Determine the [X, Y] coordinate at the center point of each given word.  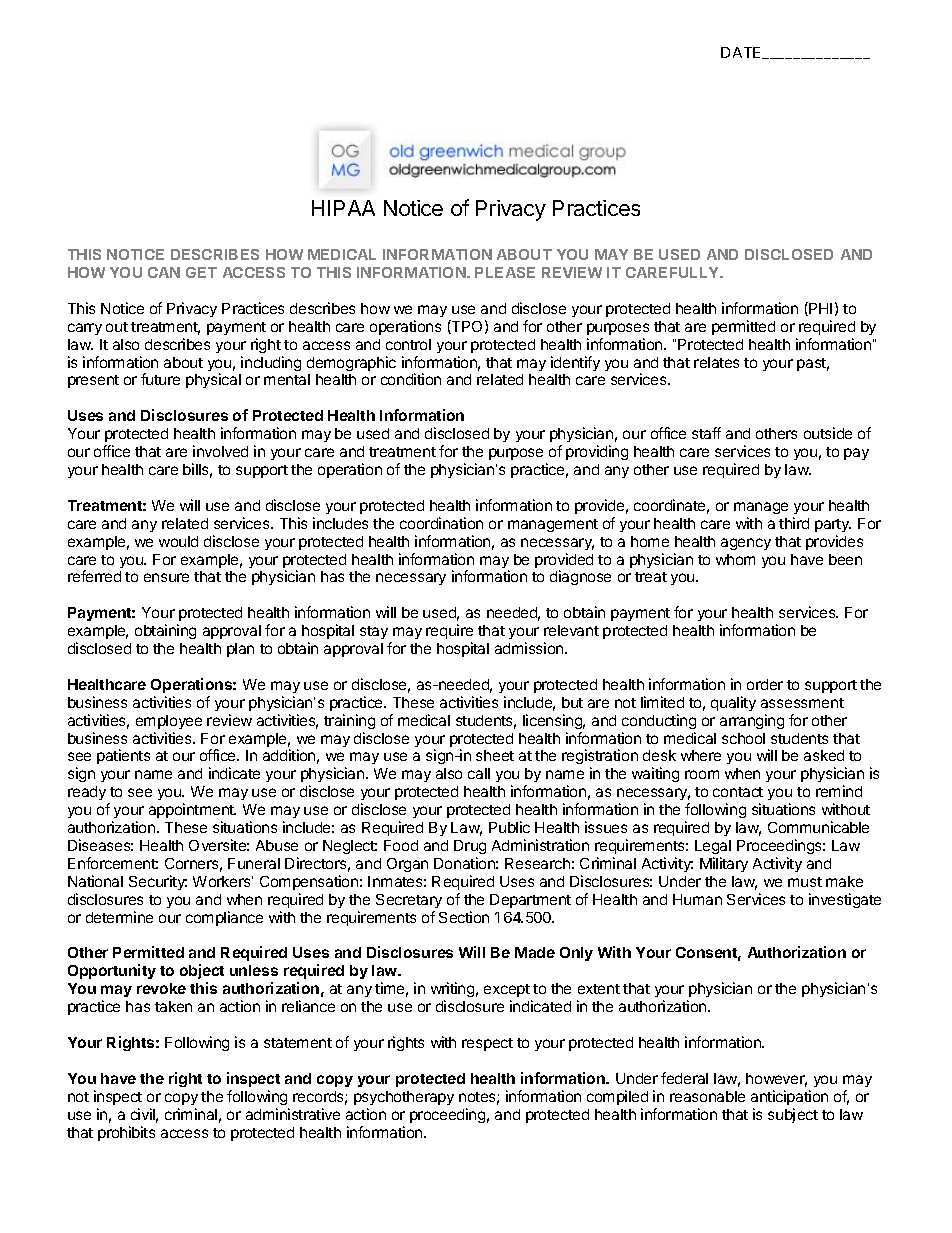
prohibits [126, 1133]
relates [716, 362]
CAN [164, 272]
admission [530, 648]
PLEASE [505, 272]
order [765, 684]
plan [240, 650]
